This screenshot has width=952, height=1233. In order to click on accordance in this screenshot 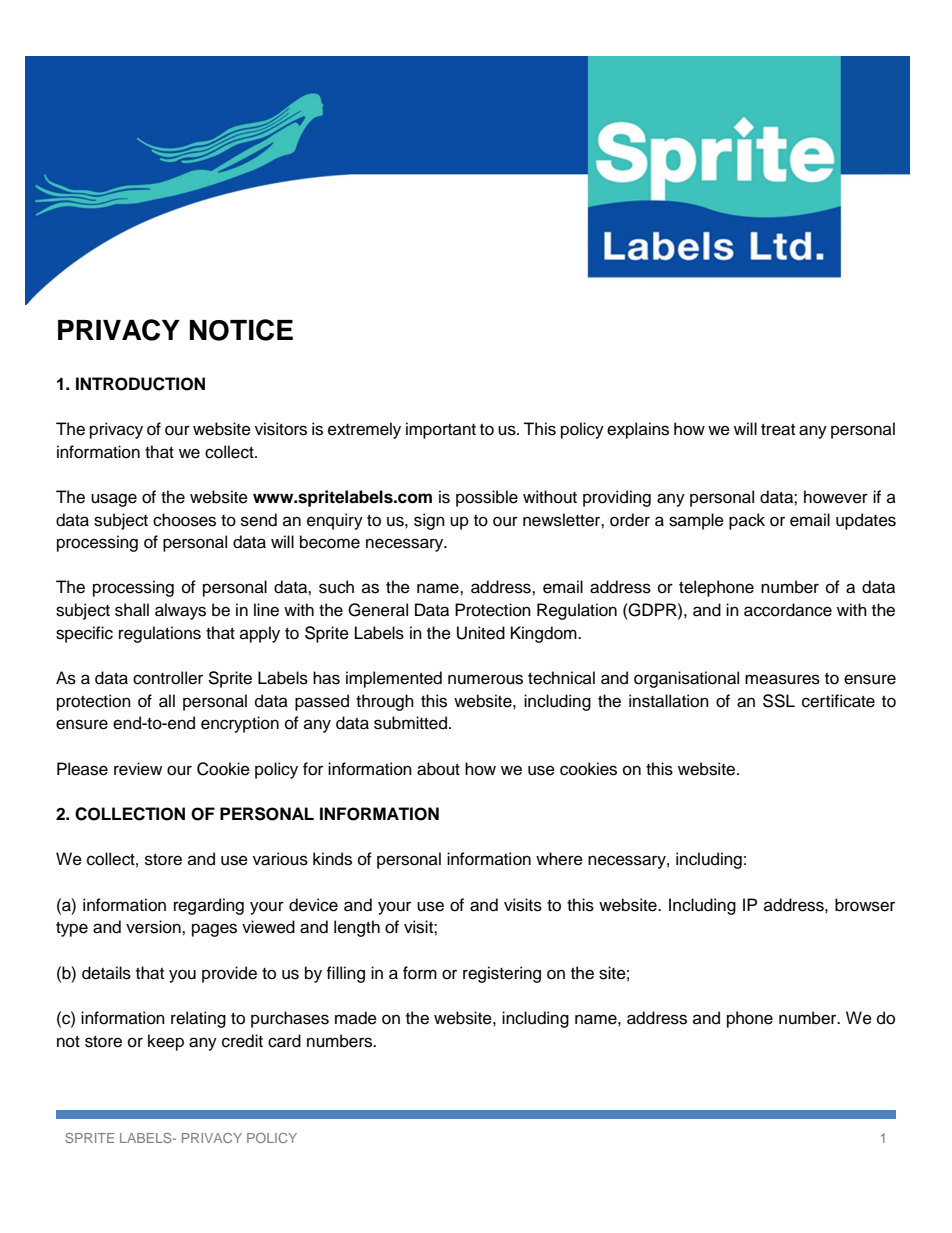, I will do `click(788, 610)`.
